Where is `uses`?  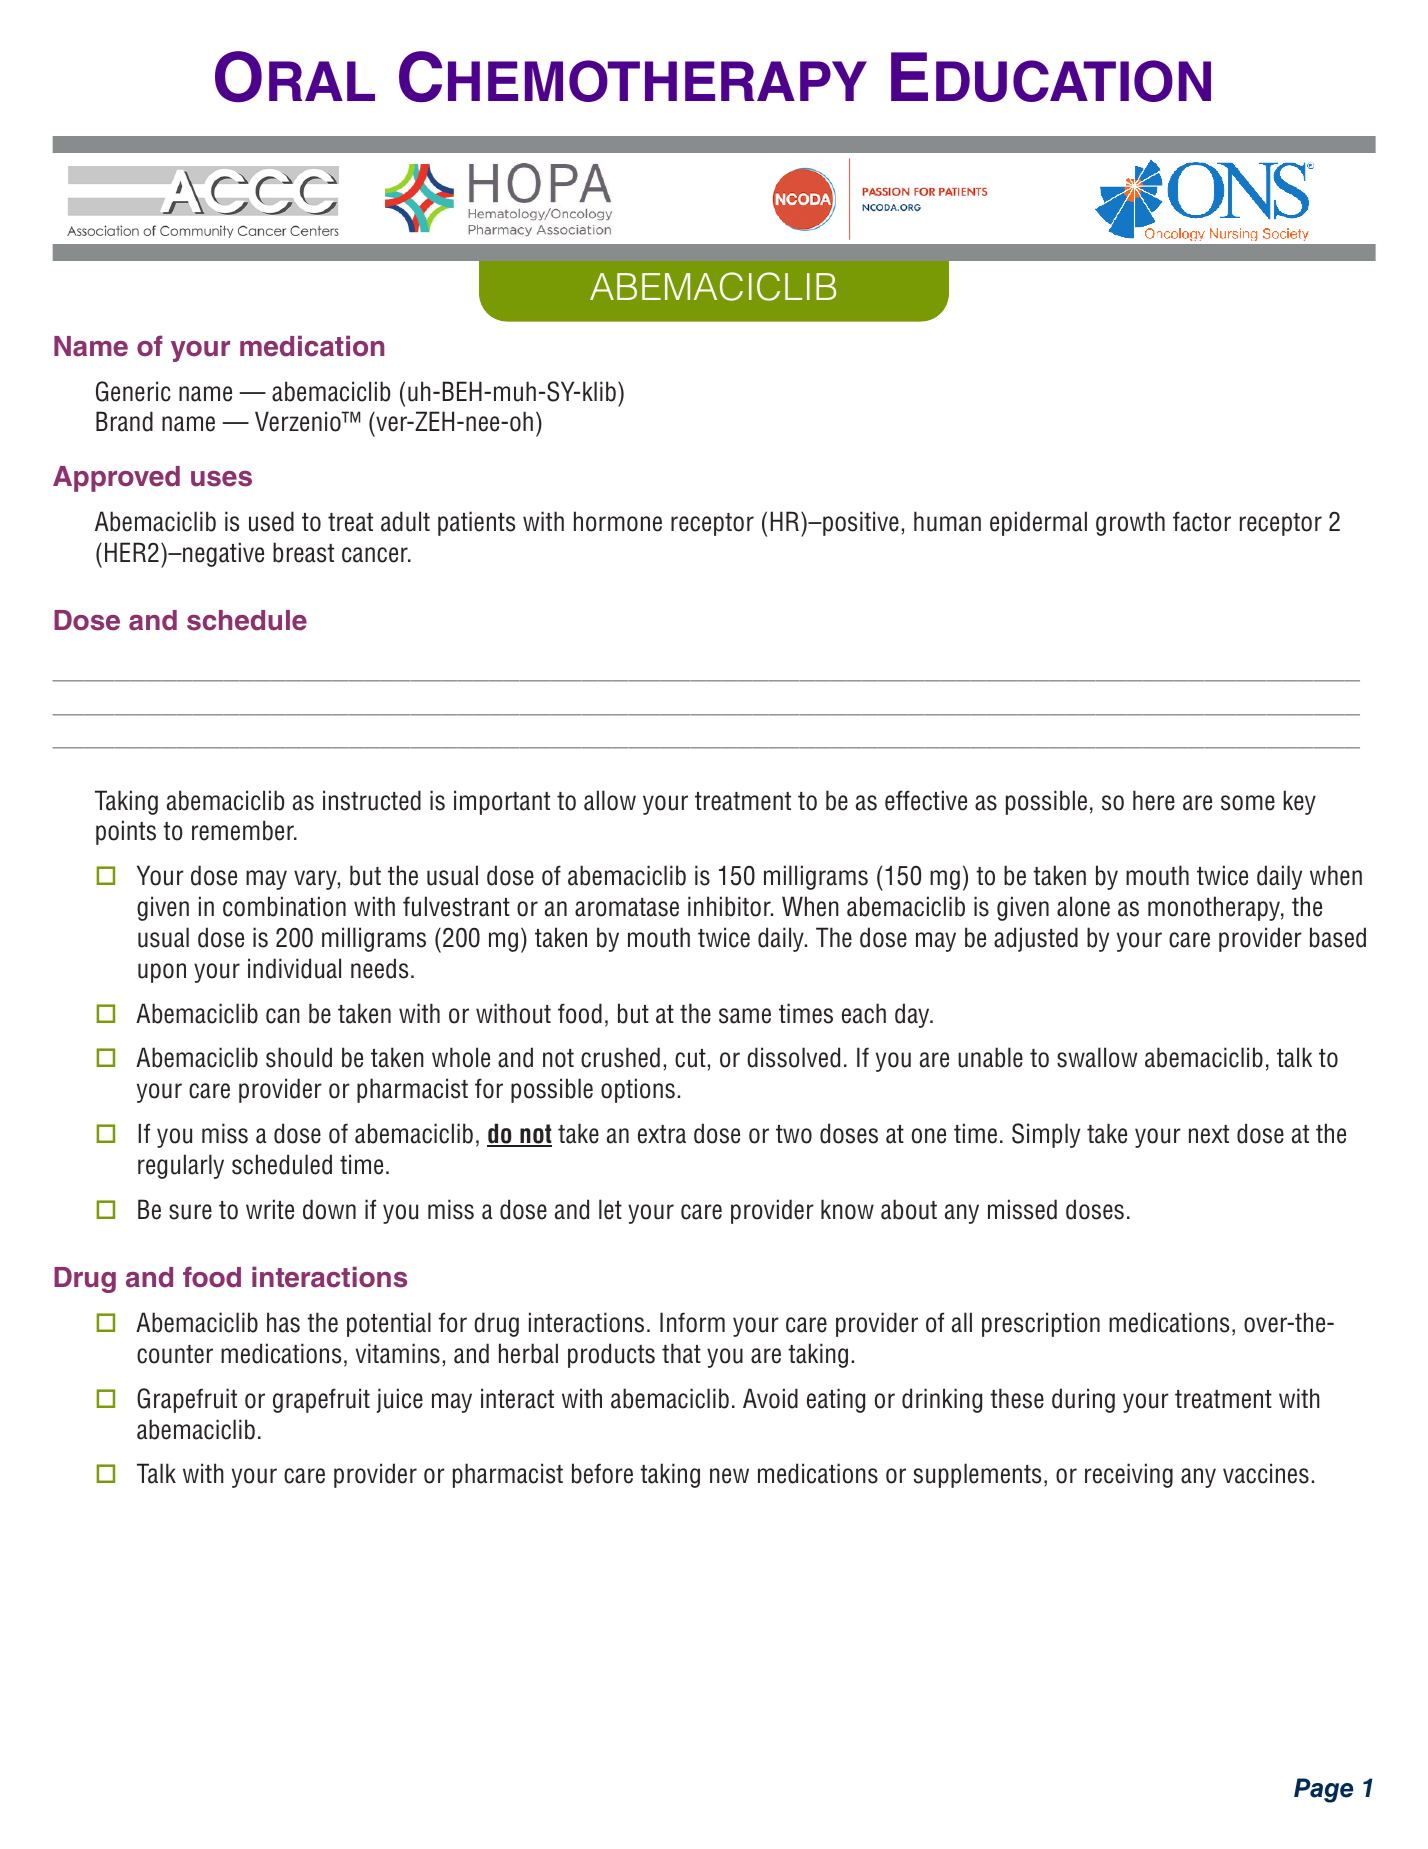 uses is located at coordinates (221, 479).
